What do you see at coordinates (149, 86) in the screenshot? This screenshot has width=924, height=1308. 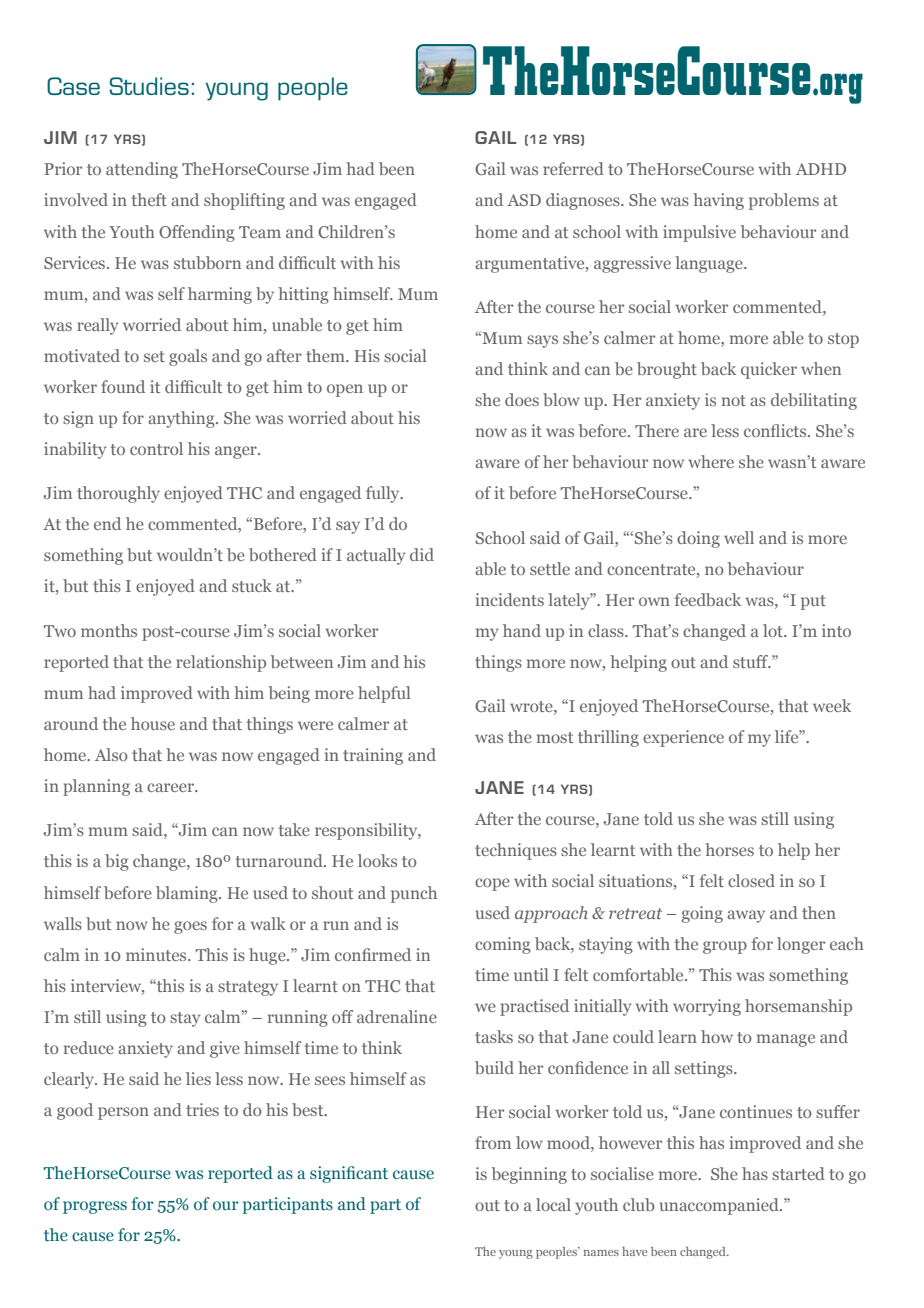 I see `Studies` at bounding box center [149, 86].
